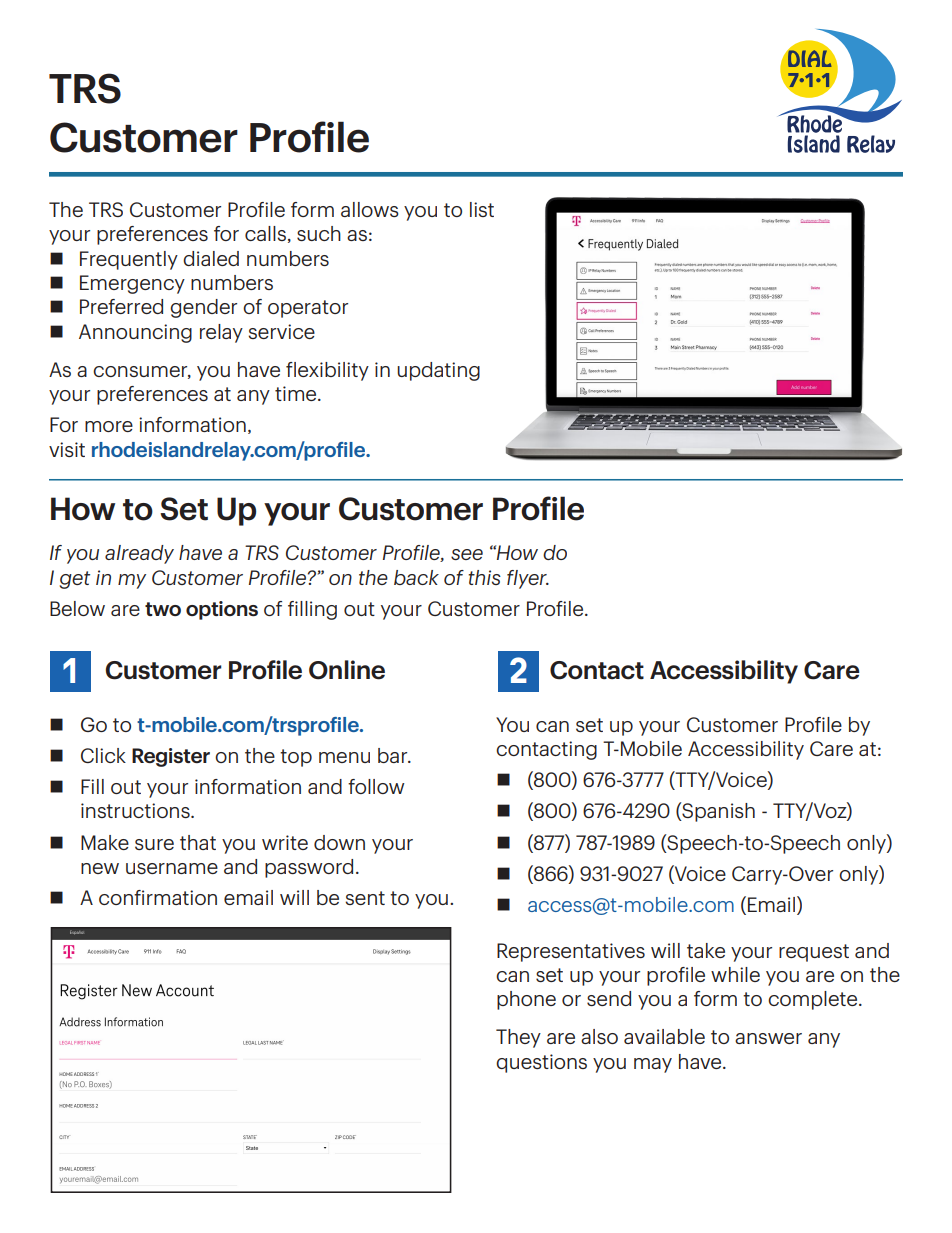  I want to click on confirmation, so click(158, 897).
